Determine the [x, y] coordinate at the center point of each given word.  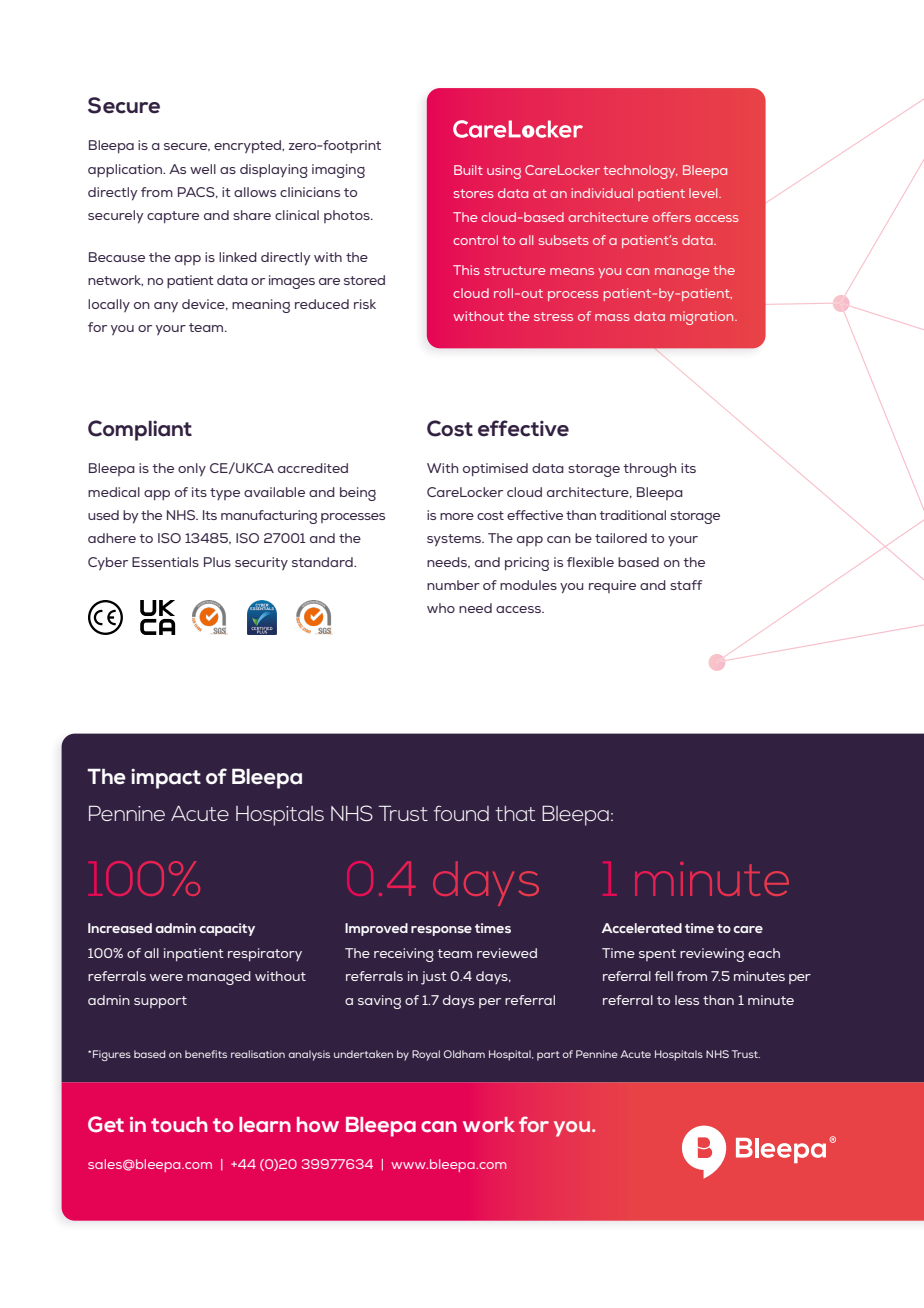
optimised [495, 469]
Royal [426, 1055]
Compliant [140, 430]
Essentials [165, 562]
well [203, 169]
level [704, 193]
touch [179, 1124]
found [461, 813]
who [441, 608]
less [687, 1000]
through [649, 470]
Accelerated [642, 928]
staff [686, 585]
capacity [227, 929]
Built [468, 170]
